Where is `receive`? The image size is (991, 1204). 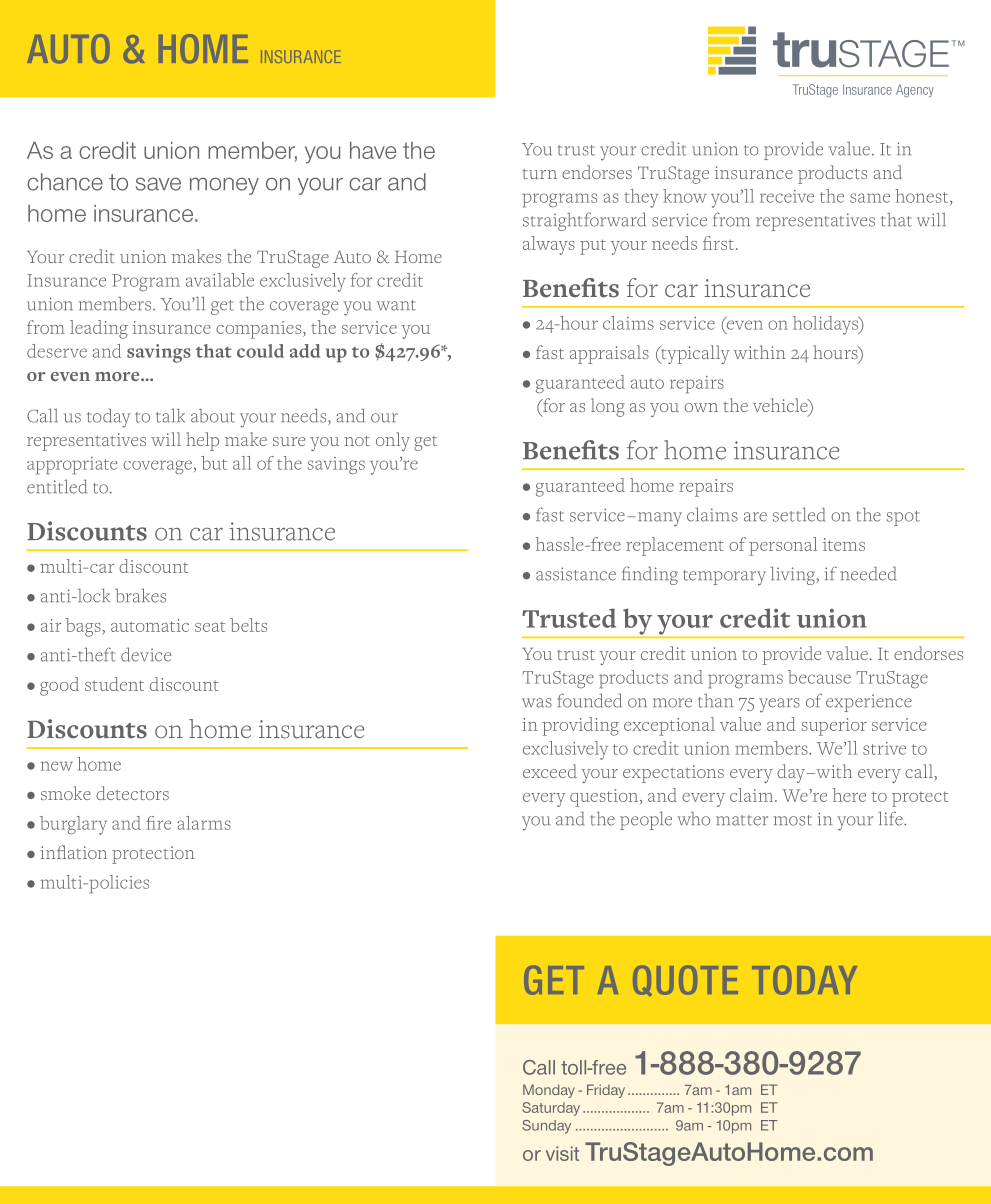
receive is located at coordinates (787, 196).
